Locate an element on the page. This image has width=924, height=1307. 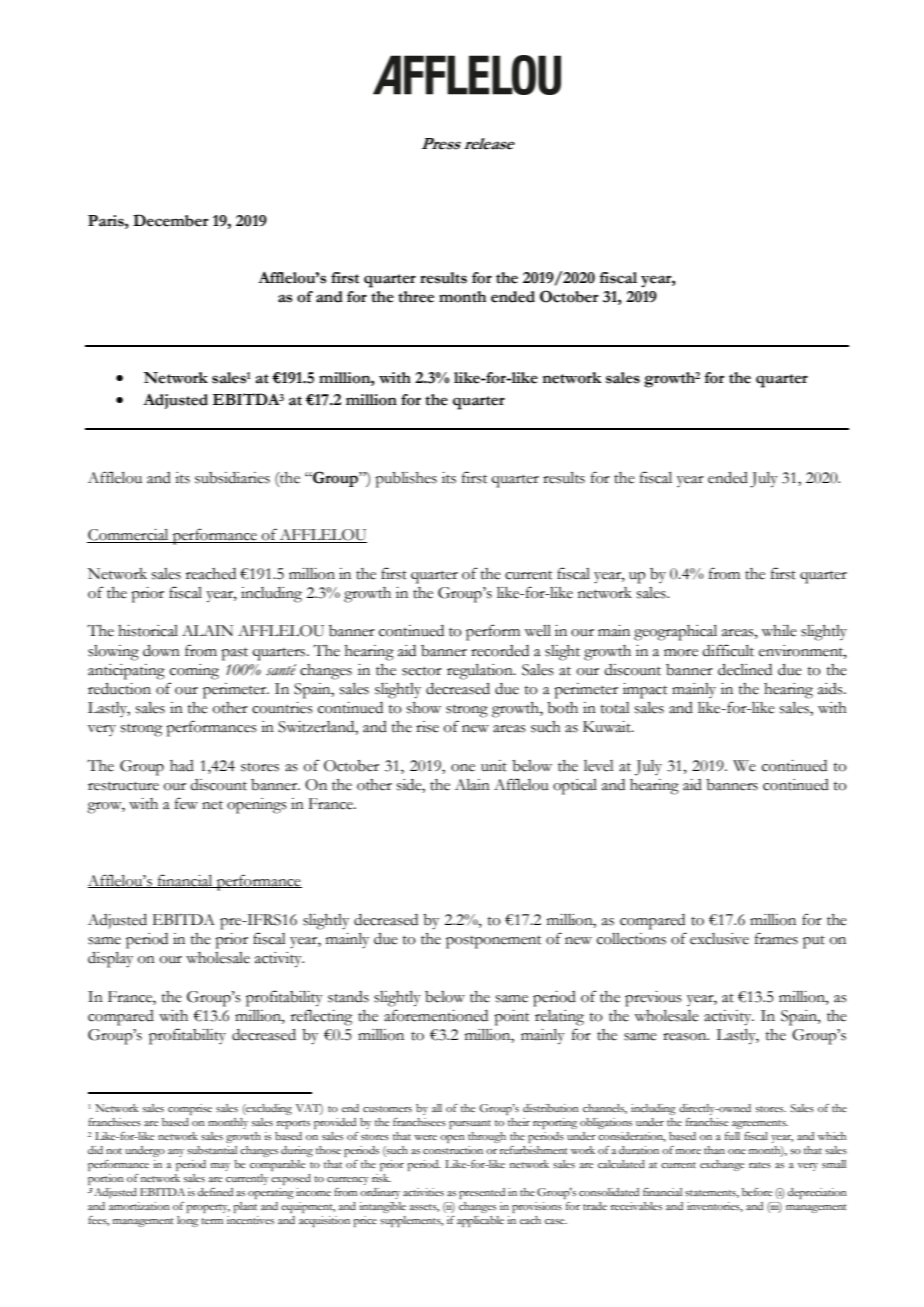
before is located at coordinates (757, 1192).
